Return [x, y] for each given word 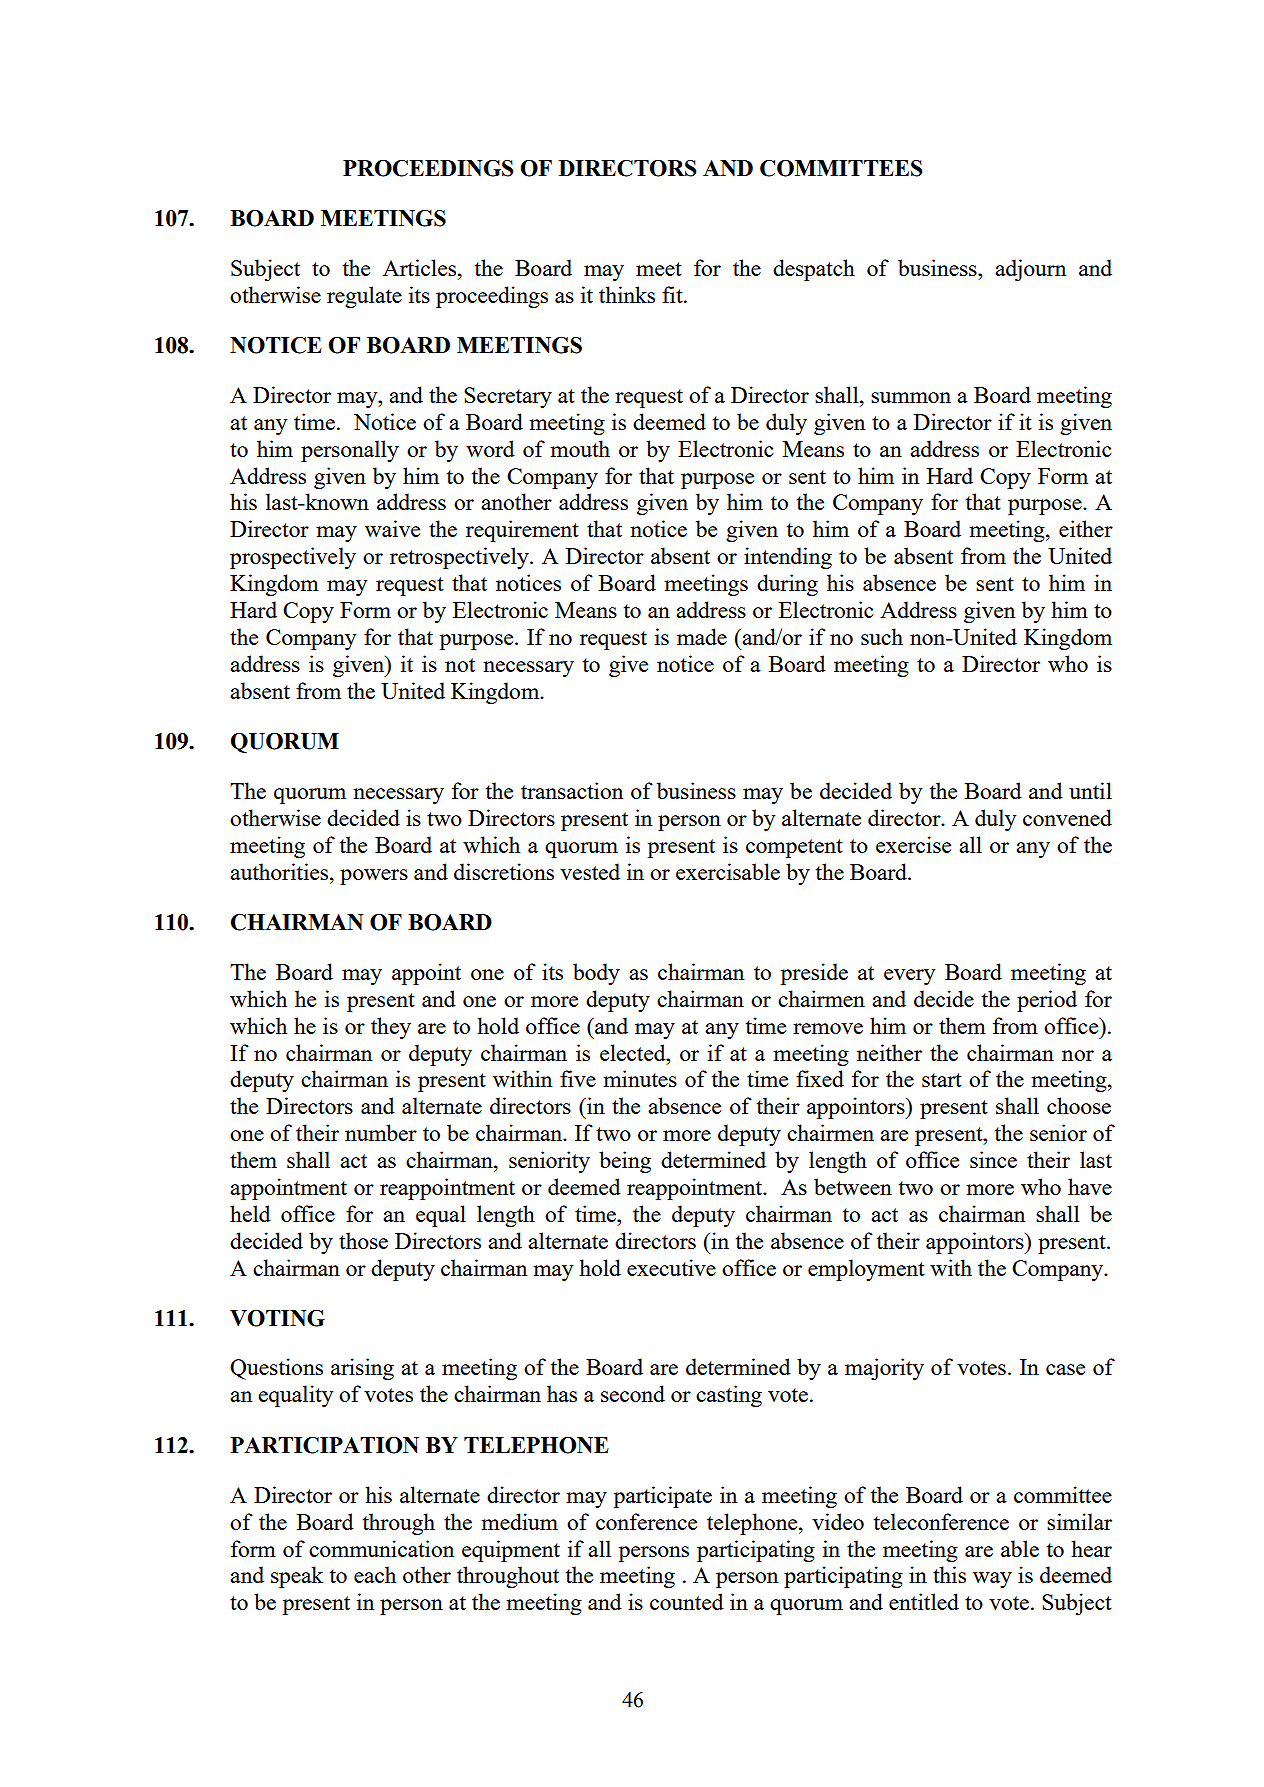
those [363, 1240]
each [375, 1574]
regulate [364, 297]
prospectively [293, 558]
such [882, 636]
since [993, 1159]
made [702, 636]
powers [374, 877]
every [909, 977]
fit [673, 294]
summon [911, 397]
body [596, 974]
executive [671, 1267]
